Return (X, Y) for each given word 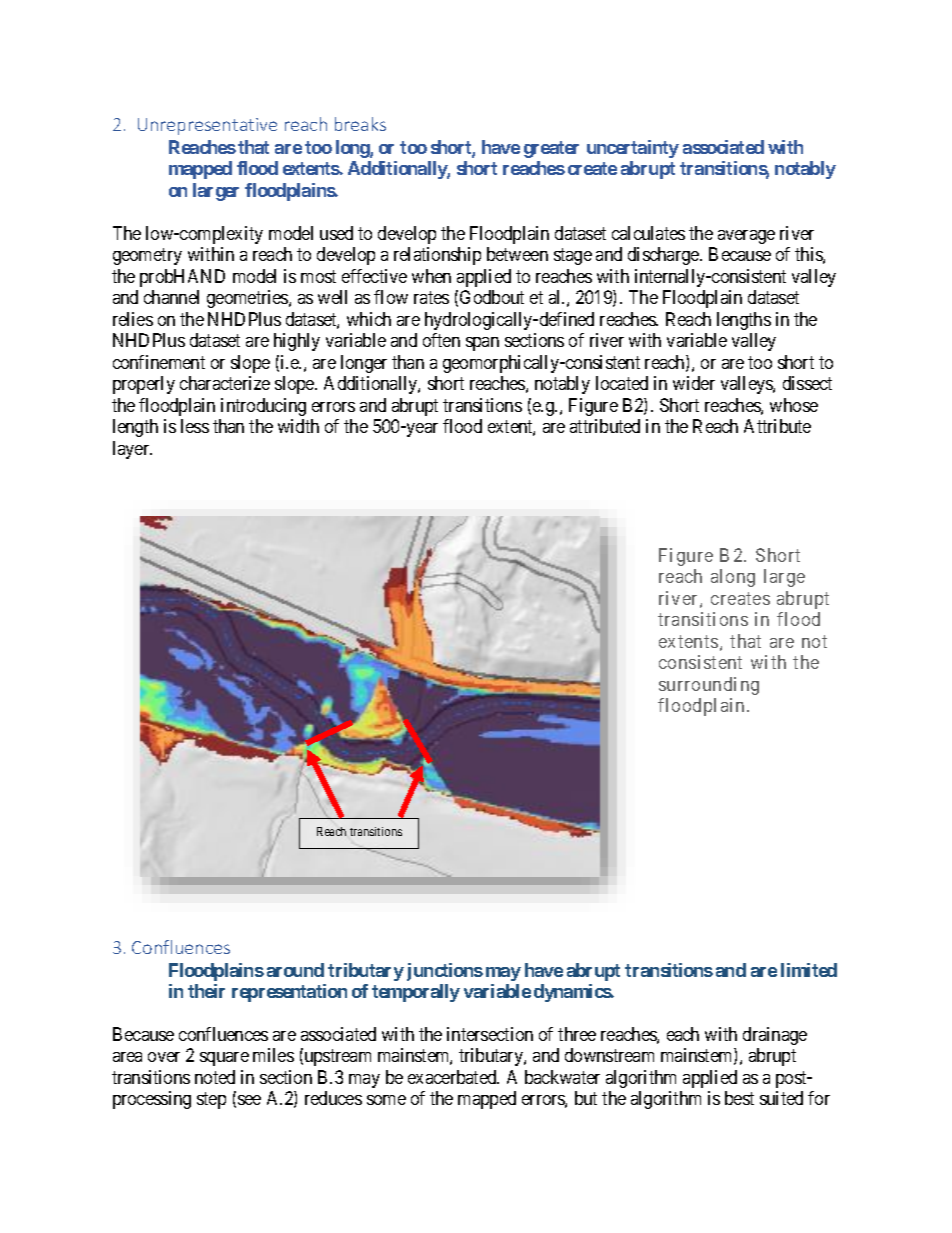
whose (794, 405)
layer (132, 450)
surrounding (709, 686)
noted (215, 1077)
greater (551, 149)
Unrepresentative (207, 126)
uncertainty (633, 149)
